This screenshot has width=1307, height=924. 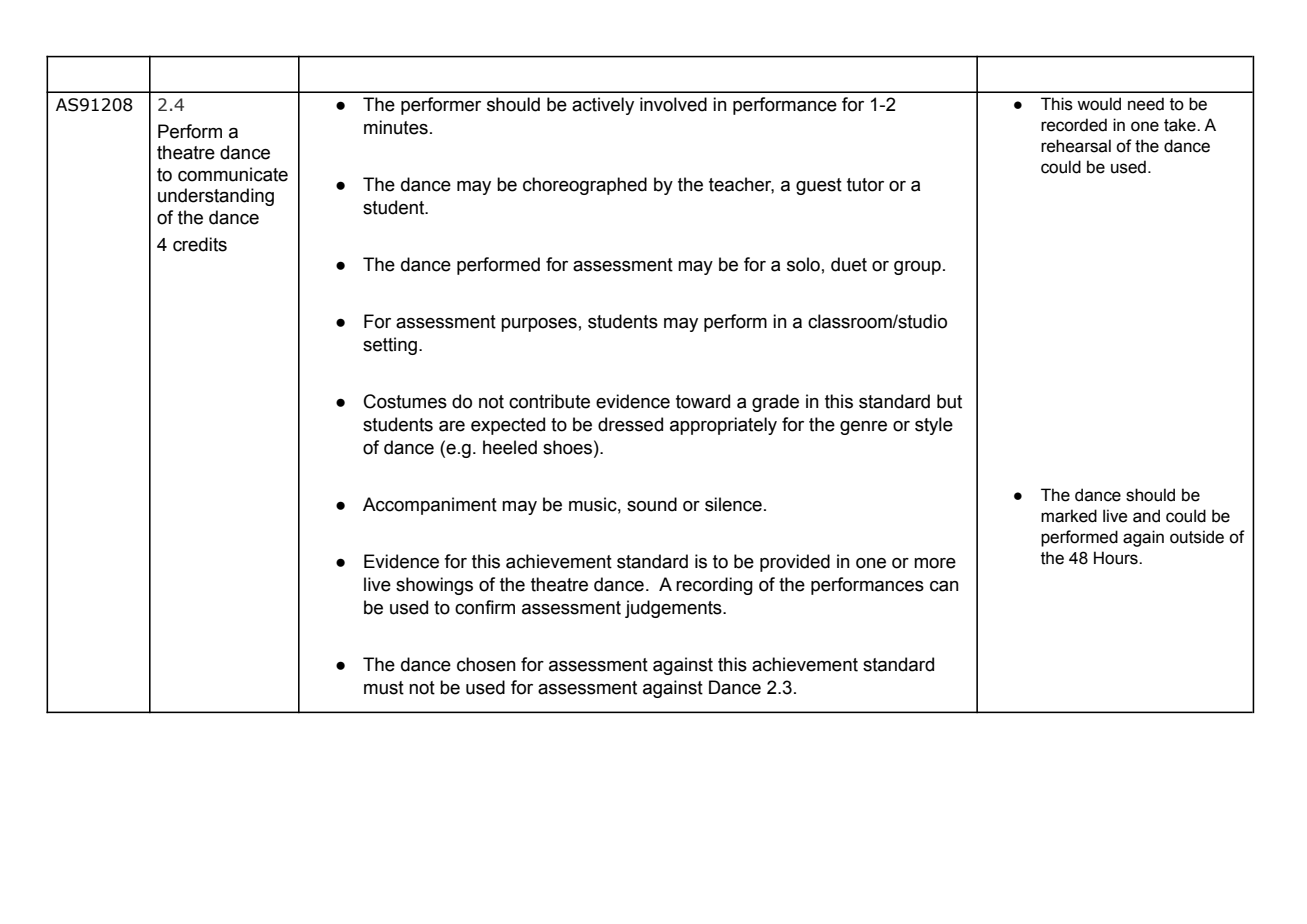 I want to click on recorded, so click(x=1074, y=125).
